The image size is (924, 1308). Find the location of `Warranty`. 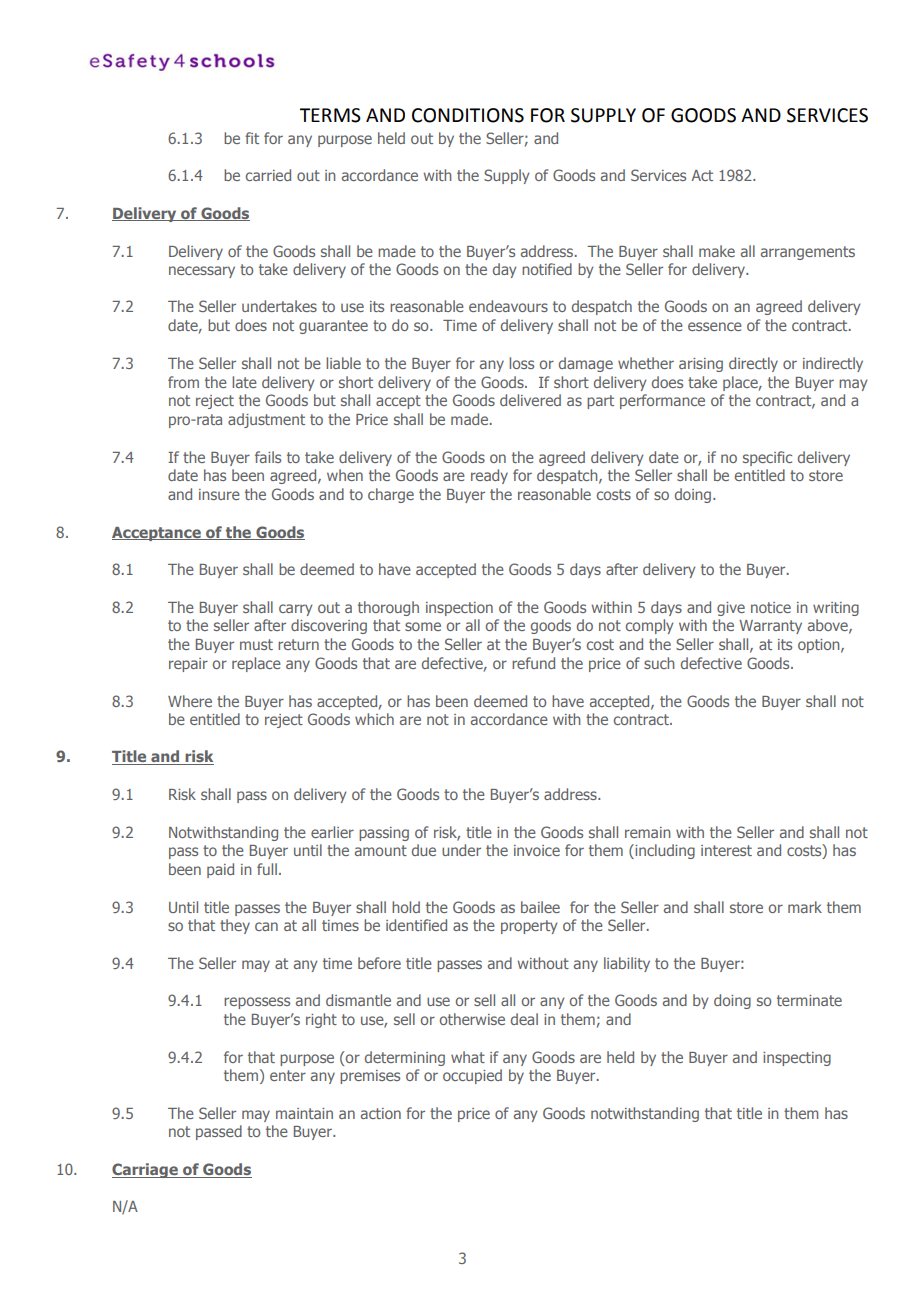

Warranty is located at coordinates (770, 627).
